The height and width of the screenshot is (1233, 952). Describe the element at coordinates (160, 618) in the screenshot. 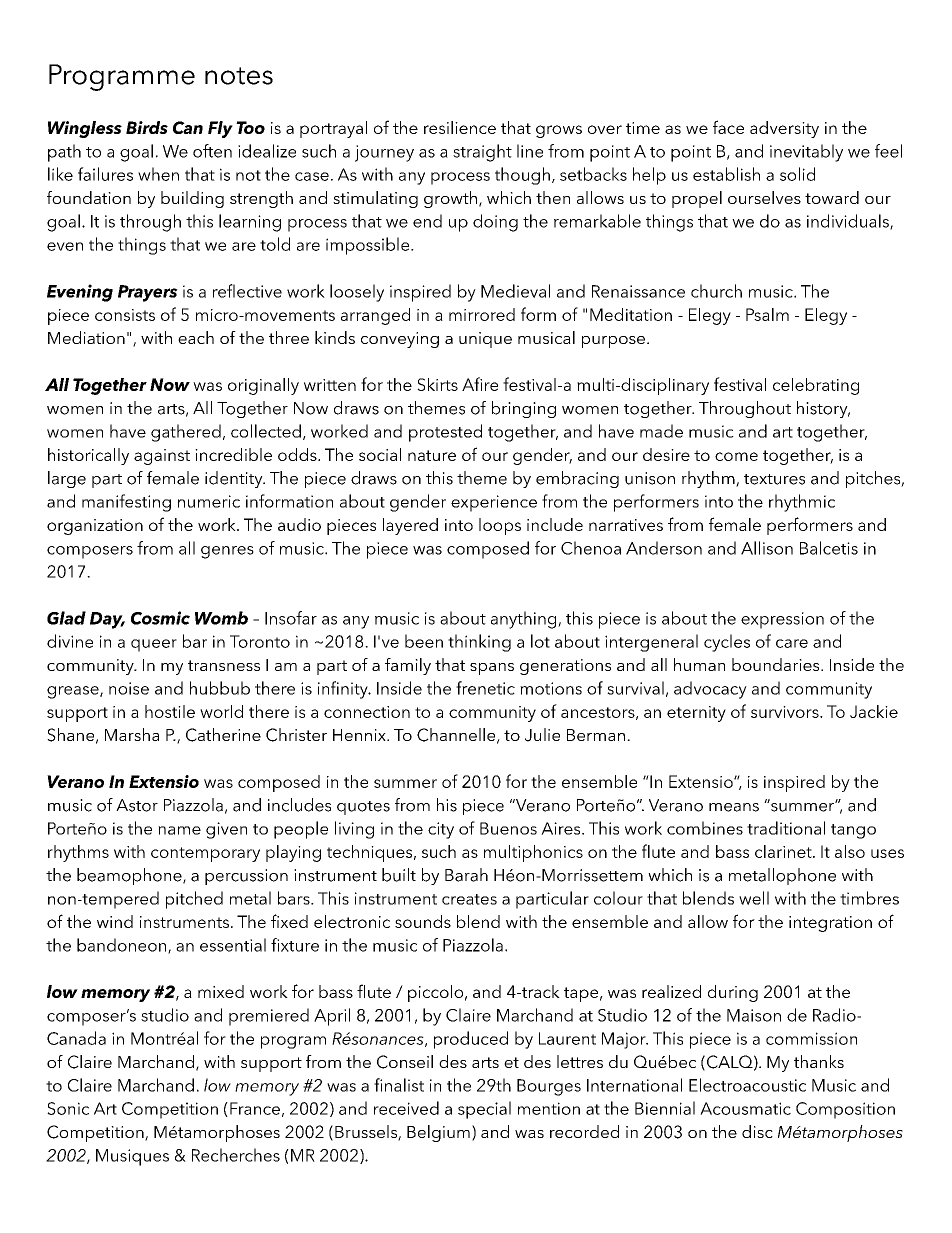

I see `Cosmic` at that location.
